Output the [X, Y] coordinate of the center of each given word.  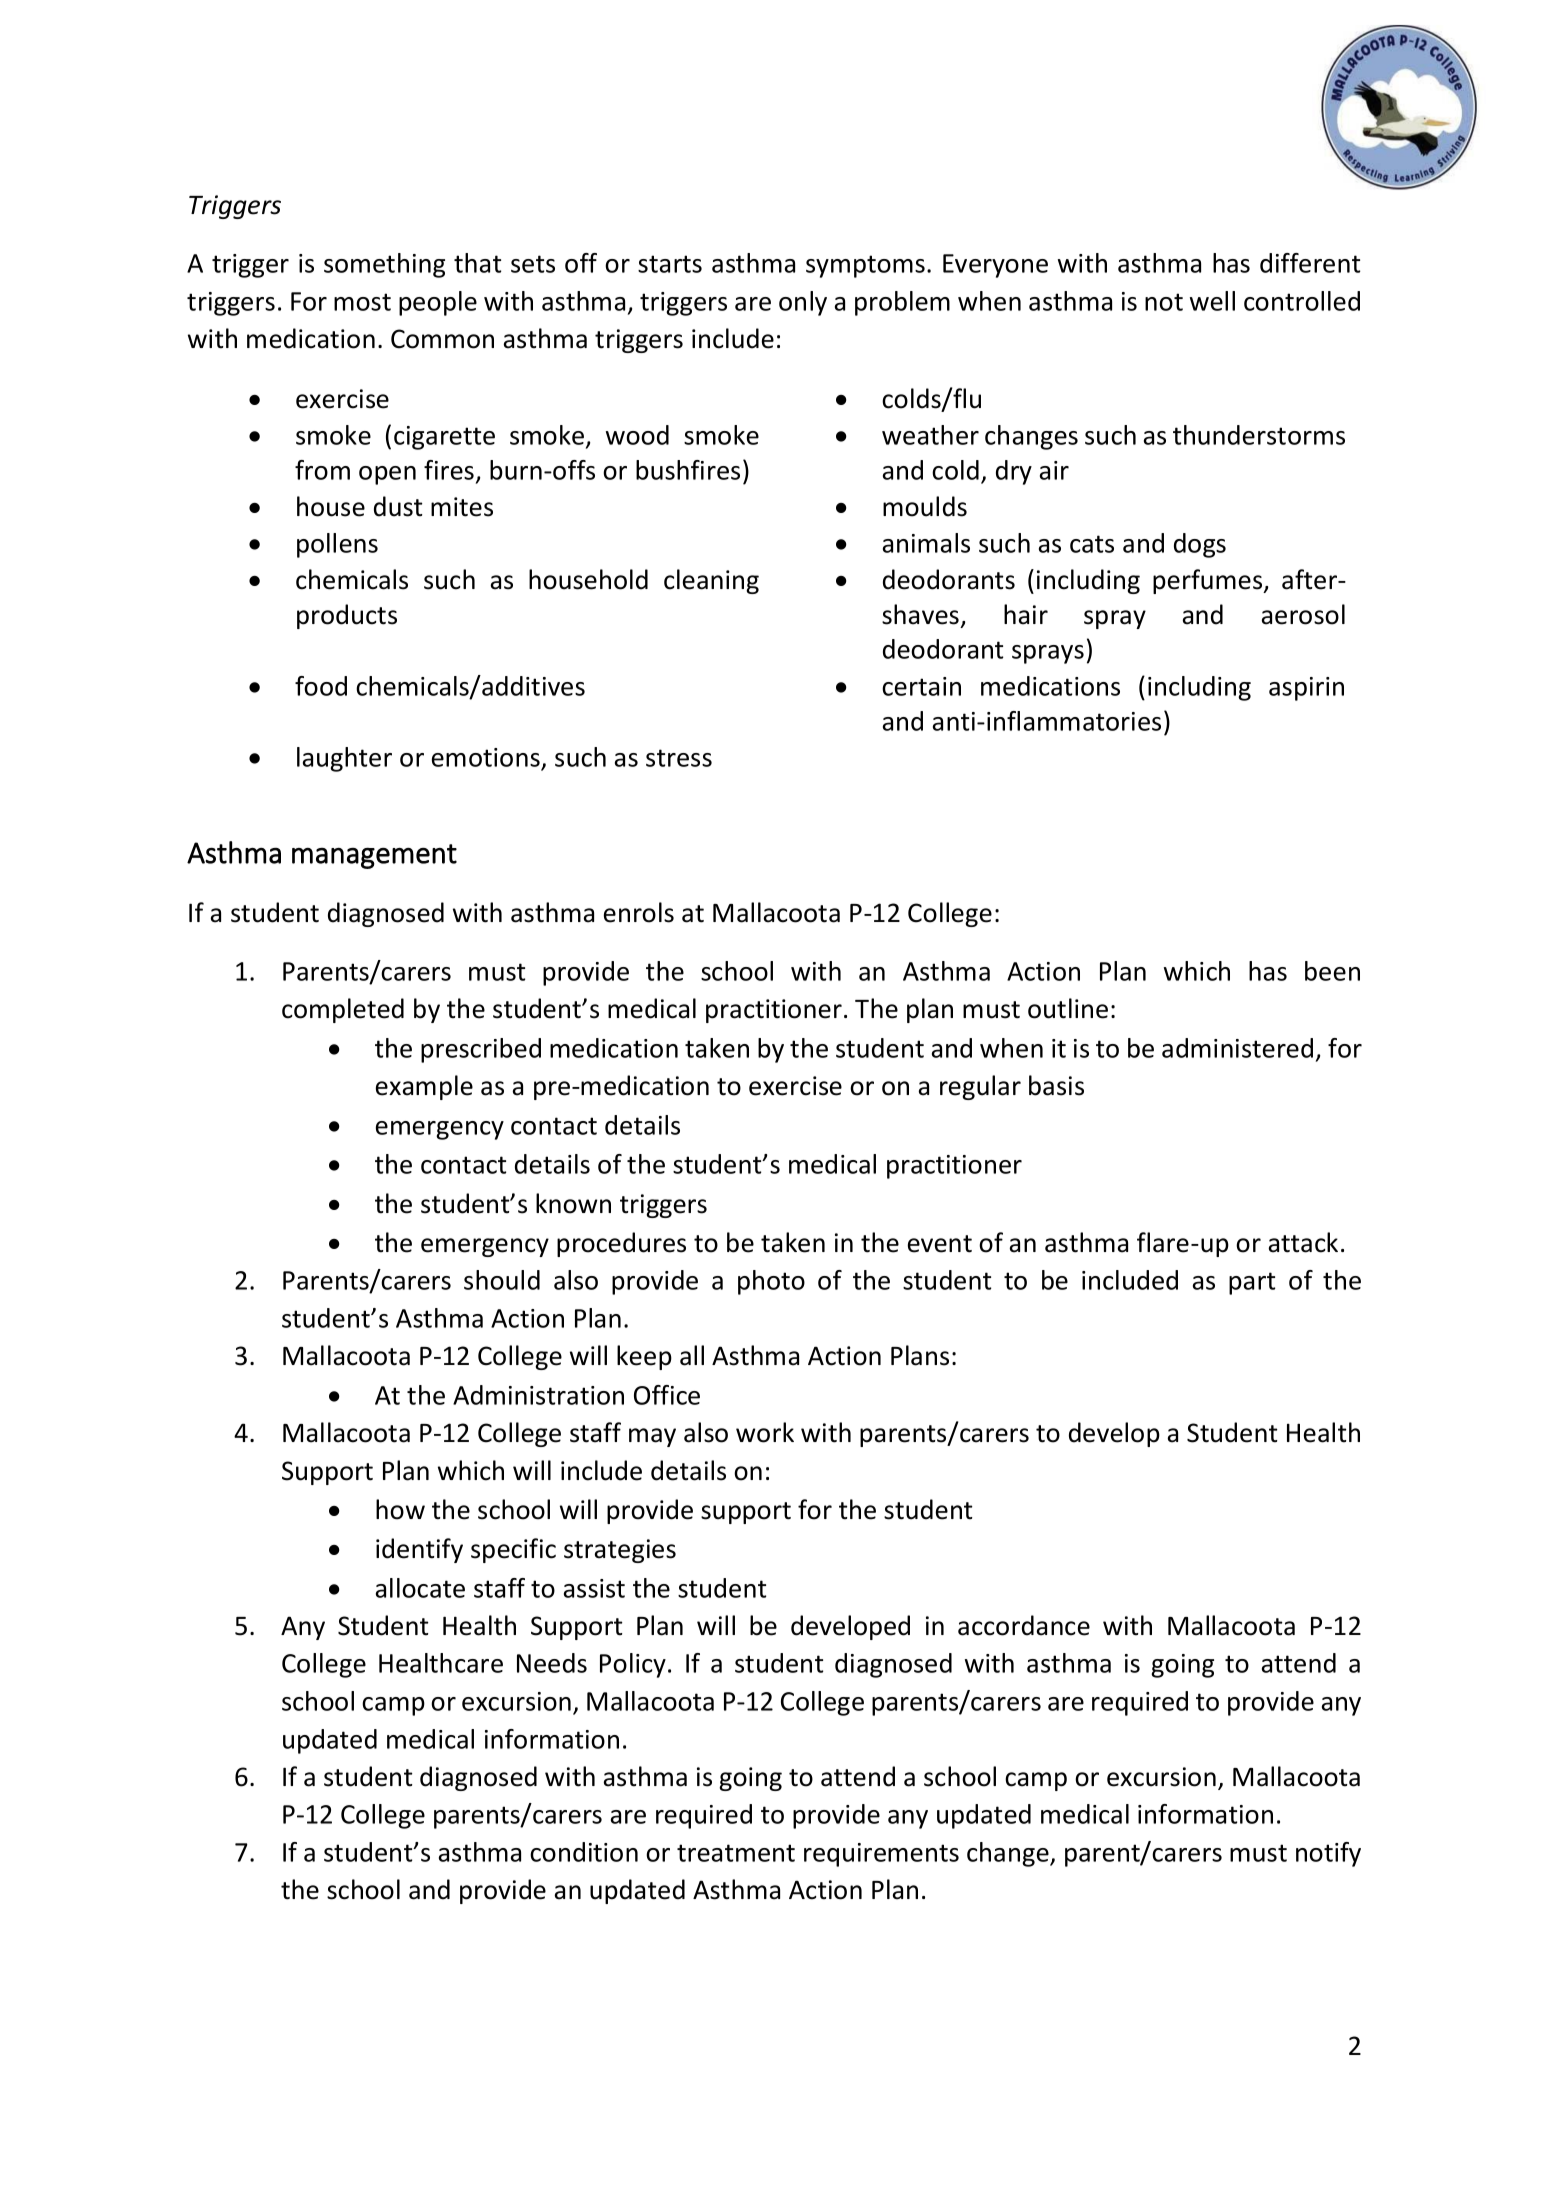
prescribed [481, 1050]
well [1212, 301]
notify [1328, 1854]
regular [980, 1087]
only [803, 303]
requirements [881, 1855]
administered [1237, 1048]
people [438, 303]
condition [584, 1852]
